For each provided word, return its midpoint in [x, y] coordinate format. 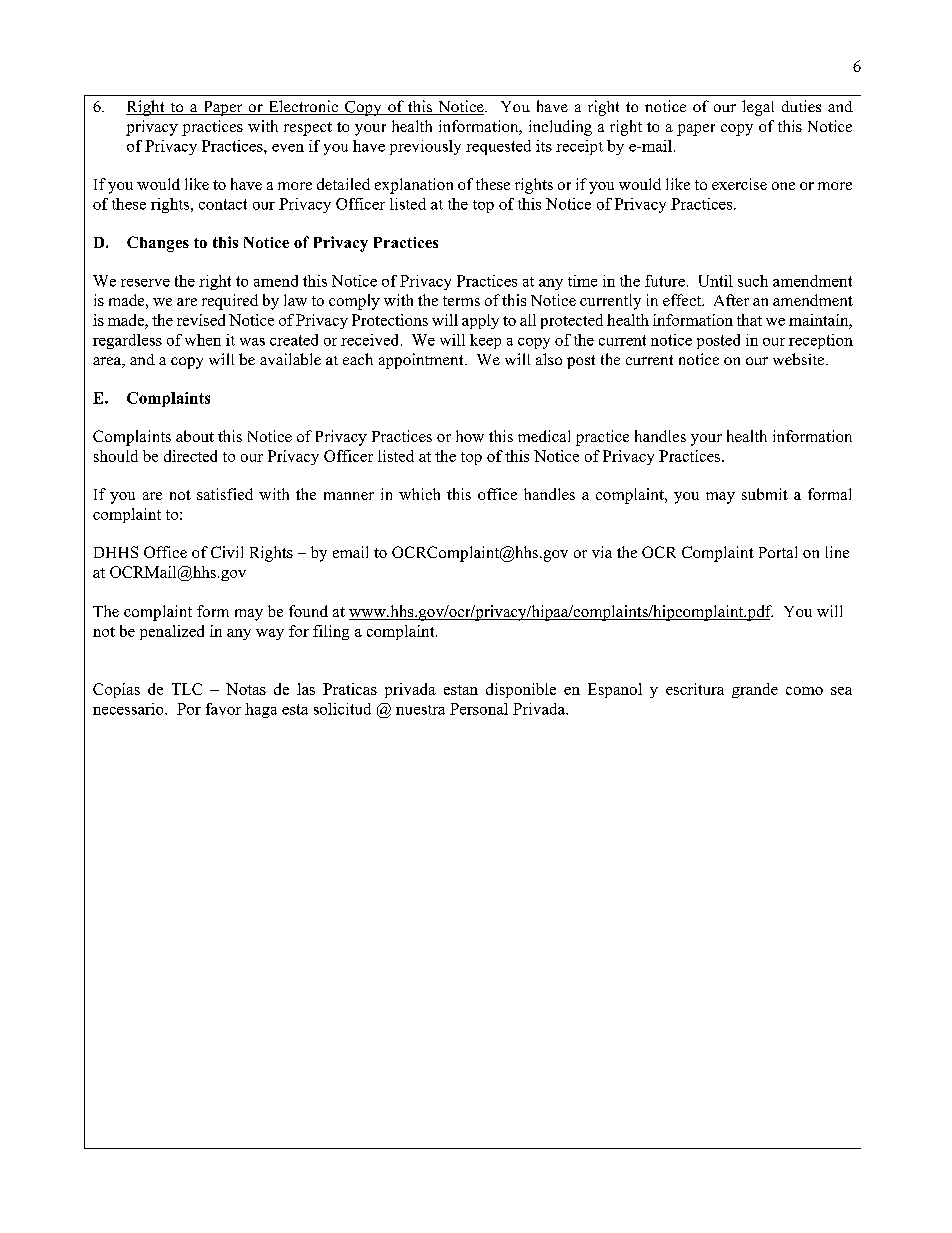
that [749, 320]
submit [765, 494]
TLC [187, 689]
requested [498, 147]
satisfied [225, 494]
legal [758, 108]
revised [201, 320]
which [419, 494]
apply [480, 321]
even [288, 148]
